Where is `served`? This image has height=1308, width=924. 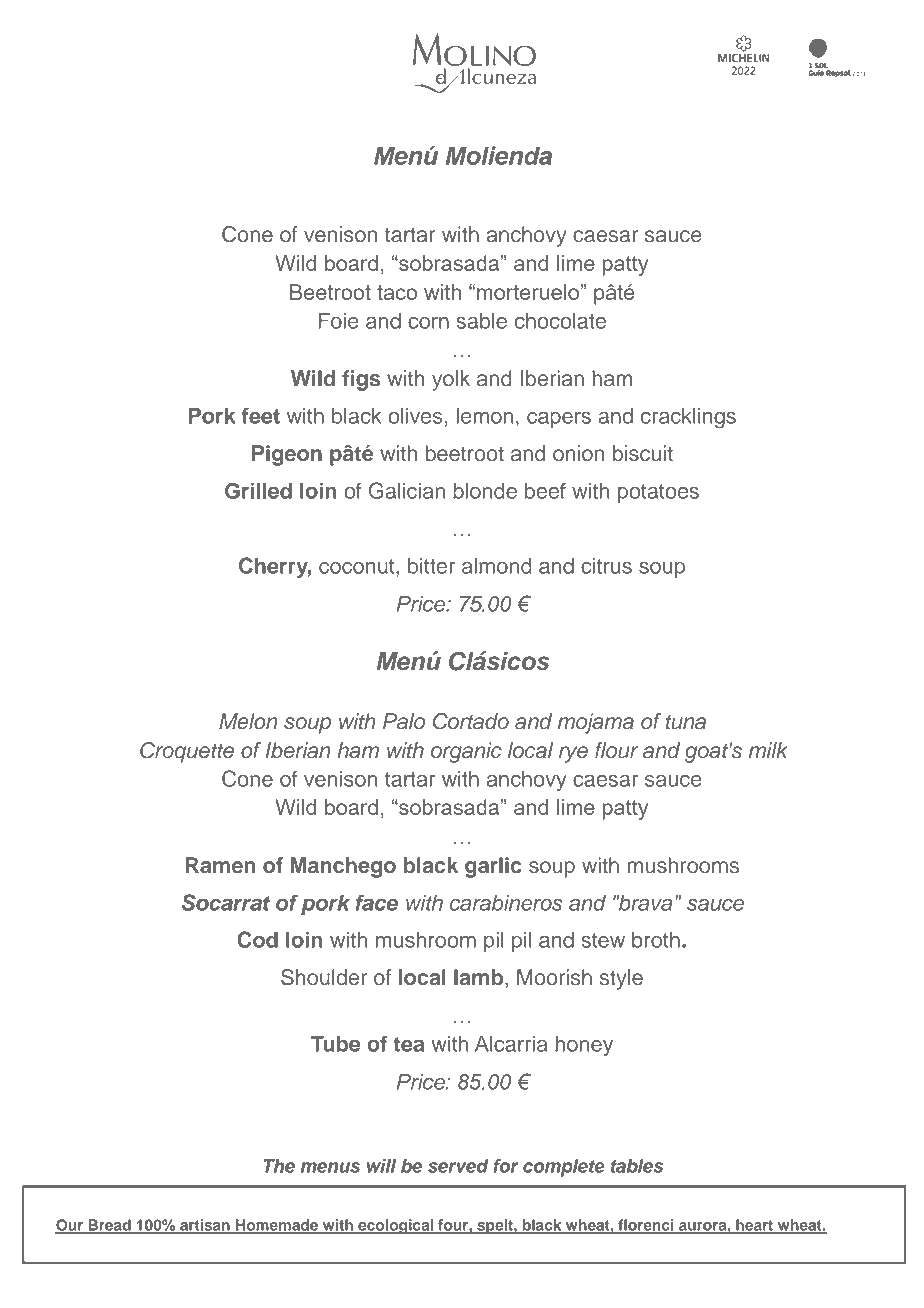
served is located at coordinates (458, 1166).
